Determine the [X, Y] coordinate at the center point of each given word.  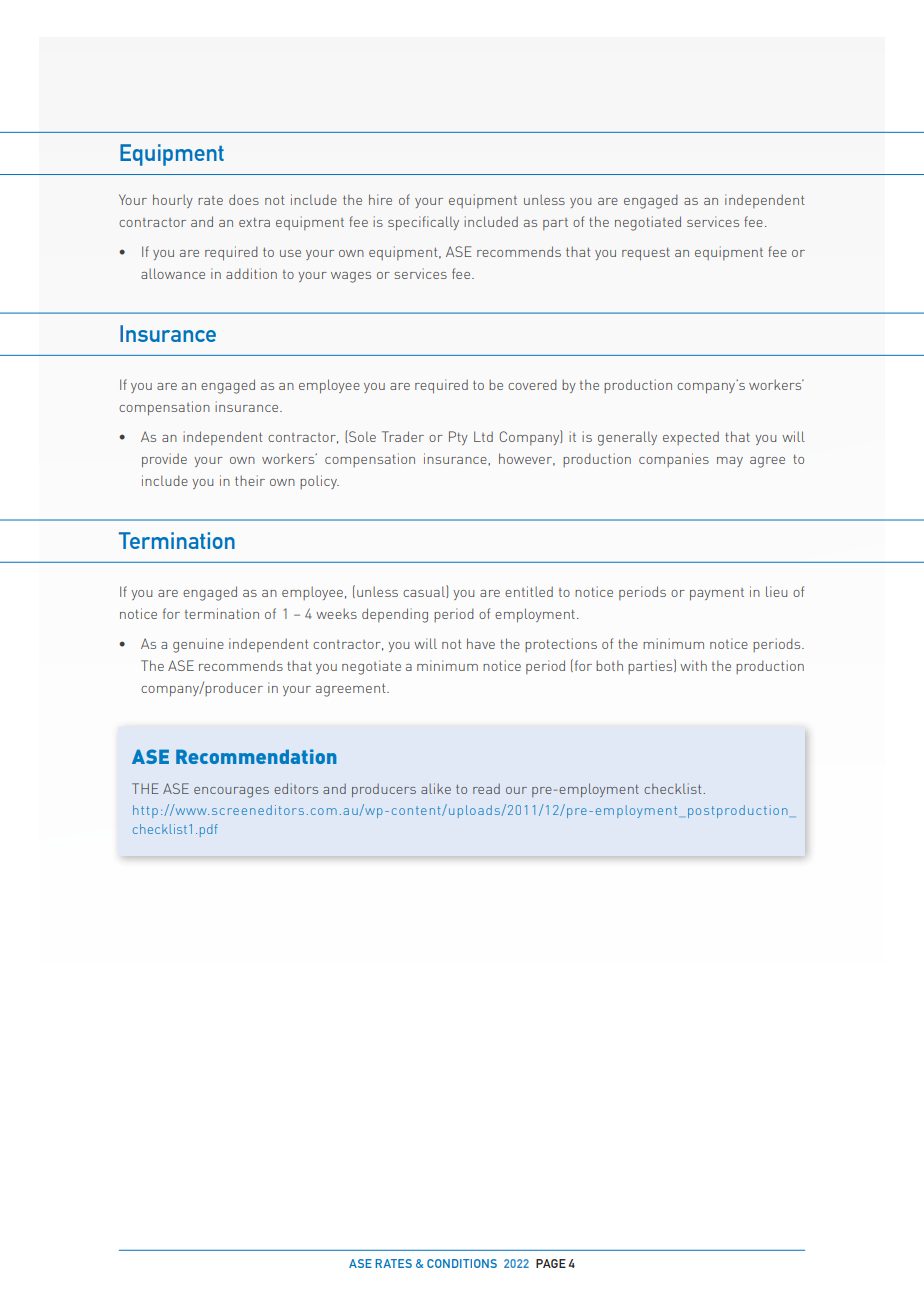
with [693, 665]
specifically [423, 223]
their [250, 480]
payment [717, 594]
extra [254, 222]
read [486, 789]
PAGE [551, 1263]
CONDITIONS [462, 1263]
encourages [231, 792]
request [646, 254]
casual [425, 591]
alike [436, 788]
